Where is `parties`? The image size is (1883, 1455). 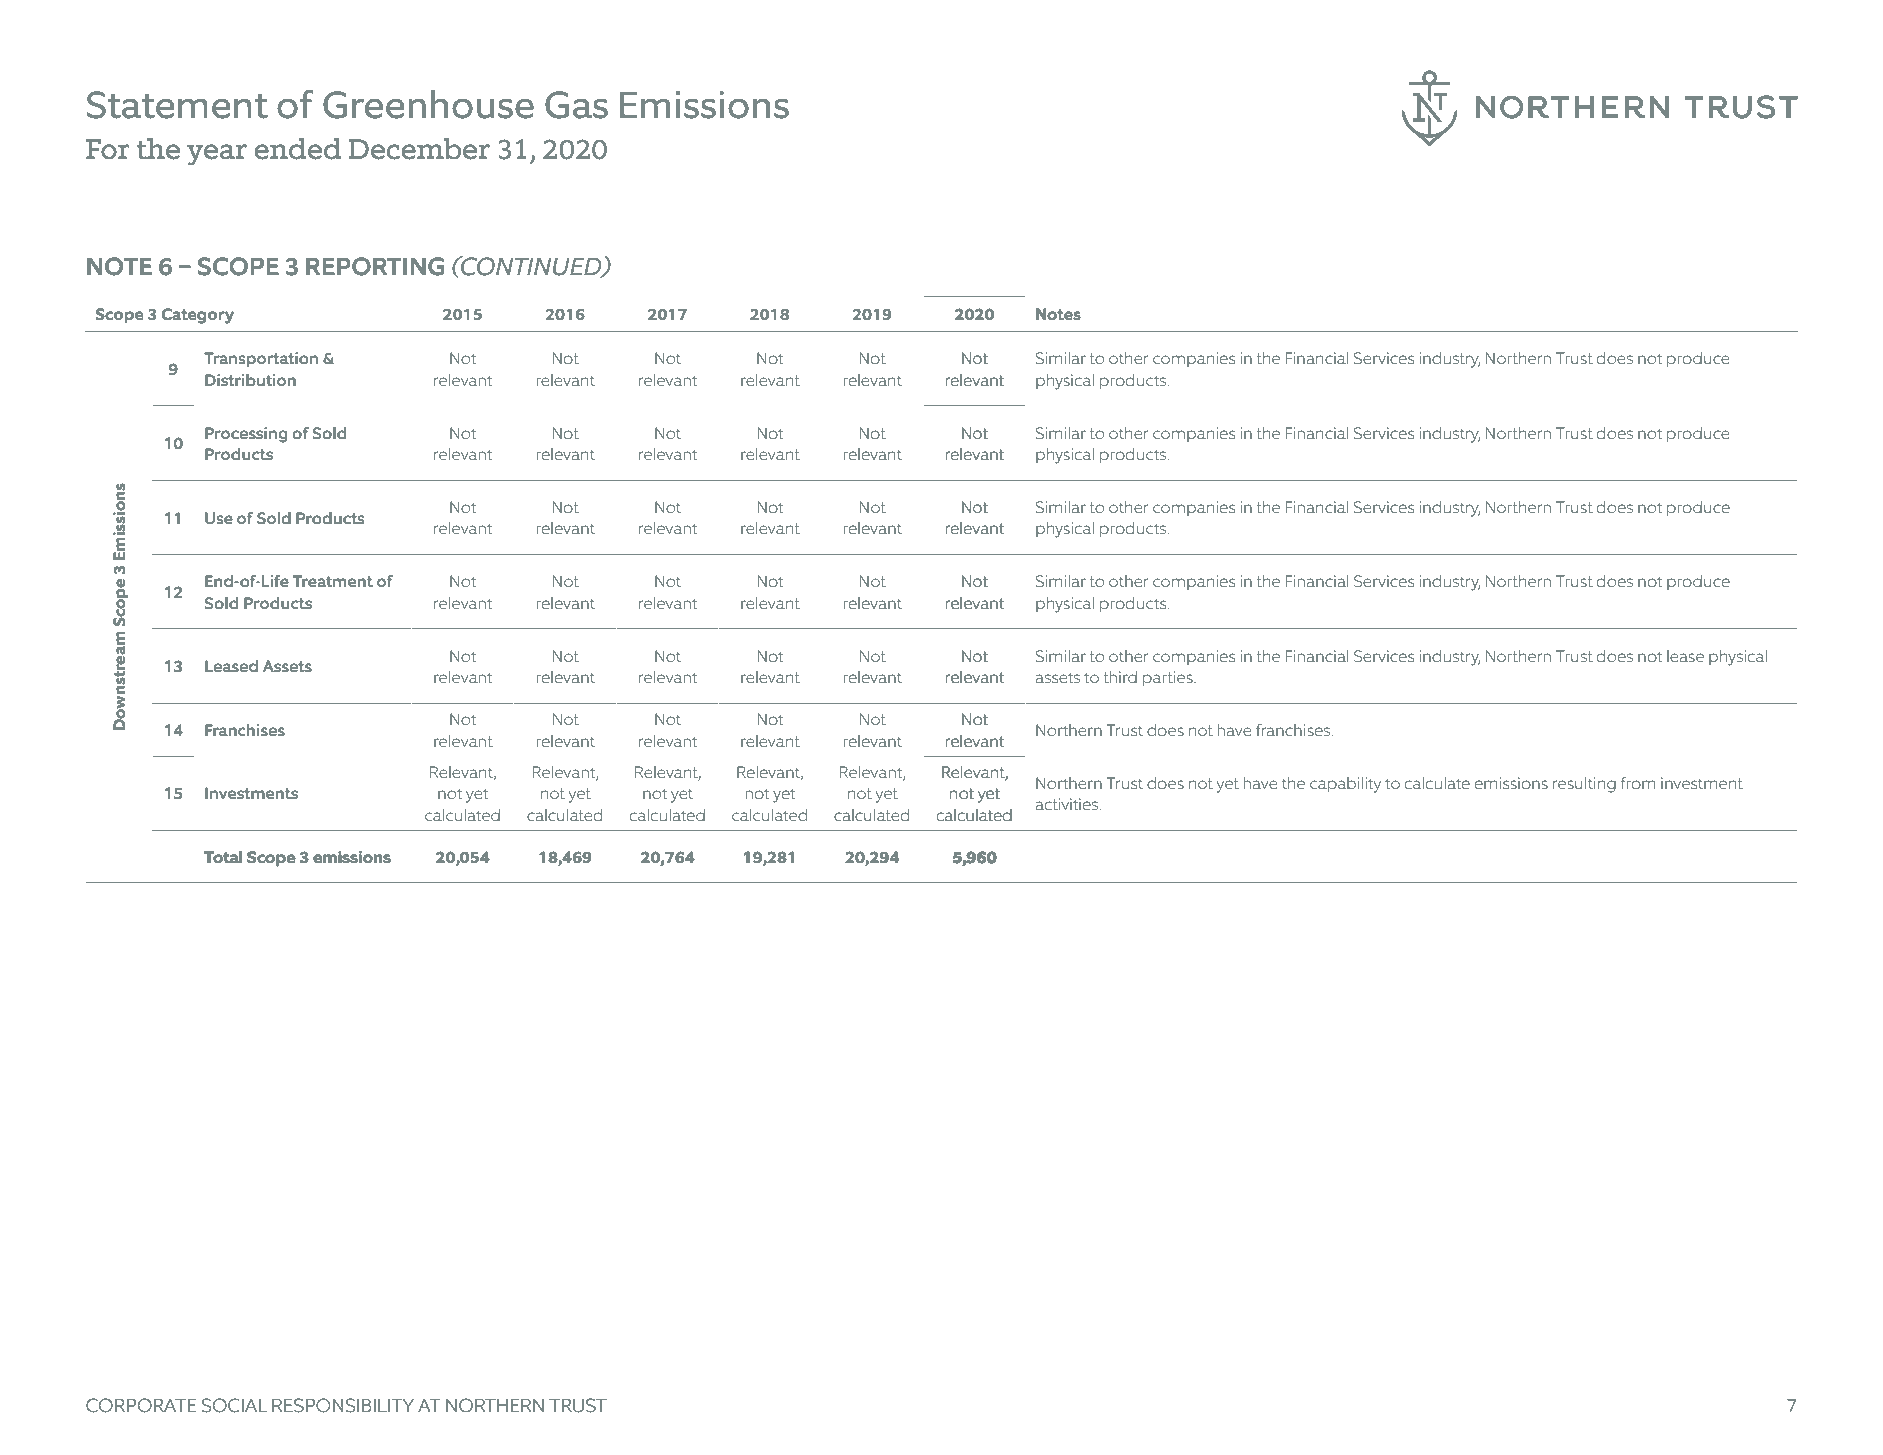
parties is located at coordinates (1169, 678).
